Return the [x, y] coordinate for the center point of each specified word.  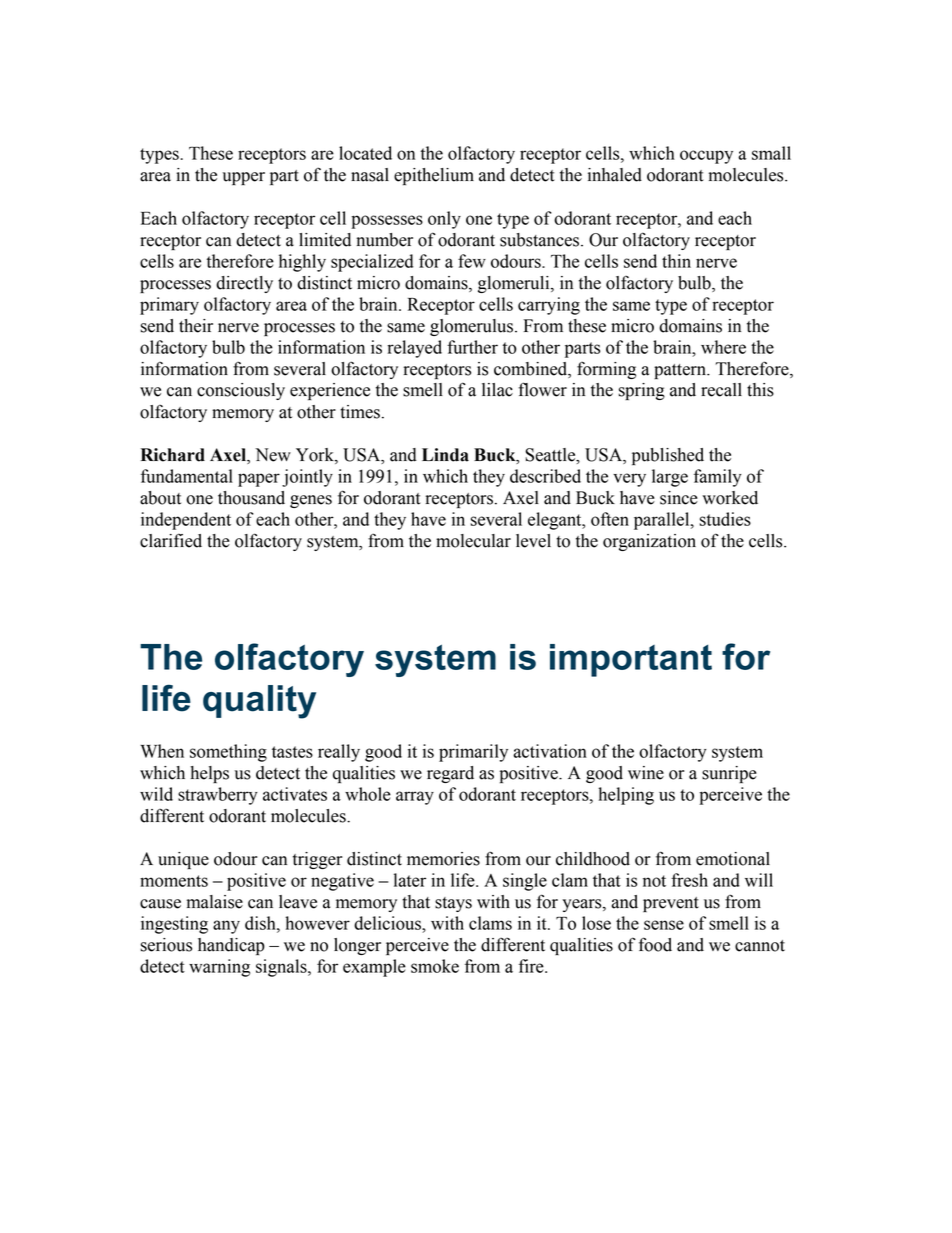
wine [646, 773]
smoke [435, 966]
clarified [171, 540]
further [472, 347]
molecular [473, 541]
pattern [681, 371]
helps [209, 774]
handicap [231, 946]
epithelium [434, 176]
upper [244, 178]
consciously [241, 391]
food [655, 944]
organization [649, 542]
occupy [706, 157]
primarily [473, 753]
